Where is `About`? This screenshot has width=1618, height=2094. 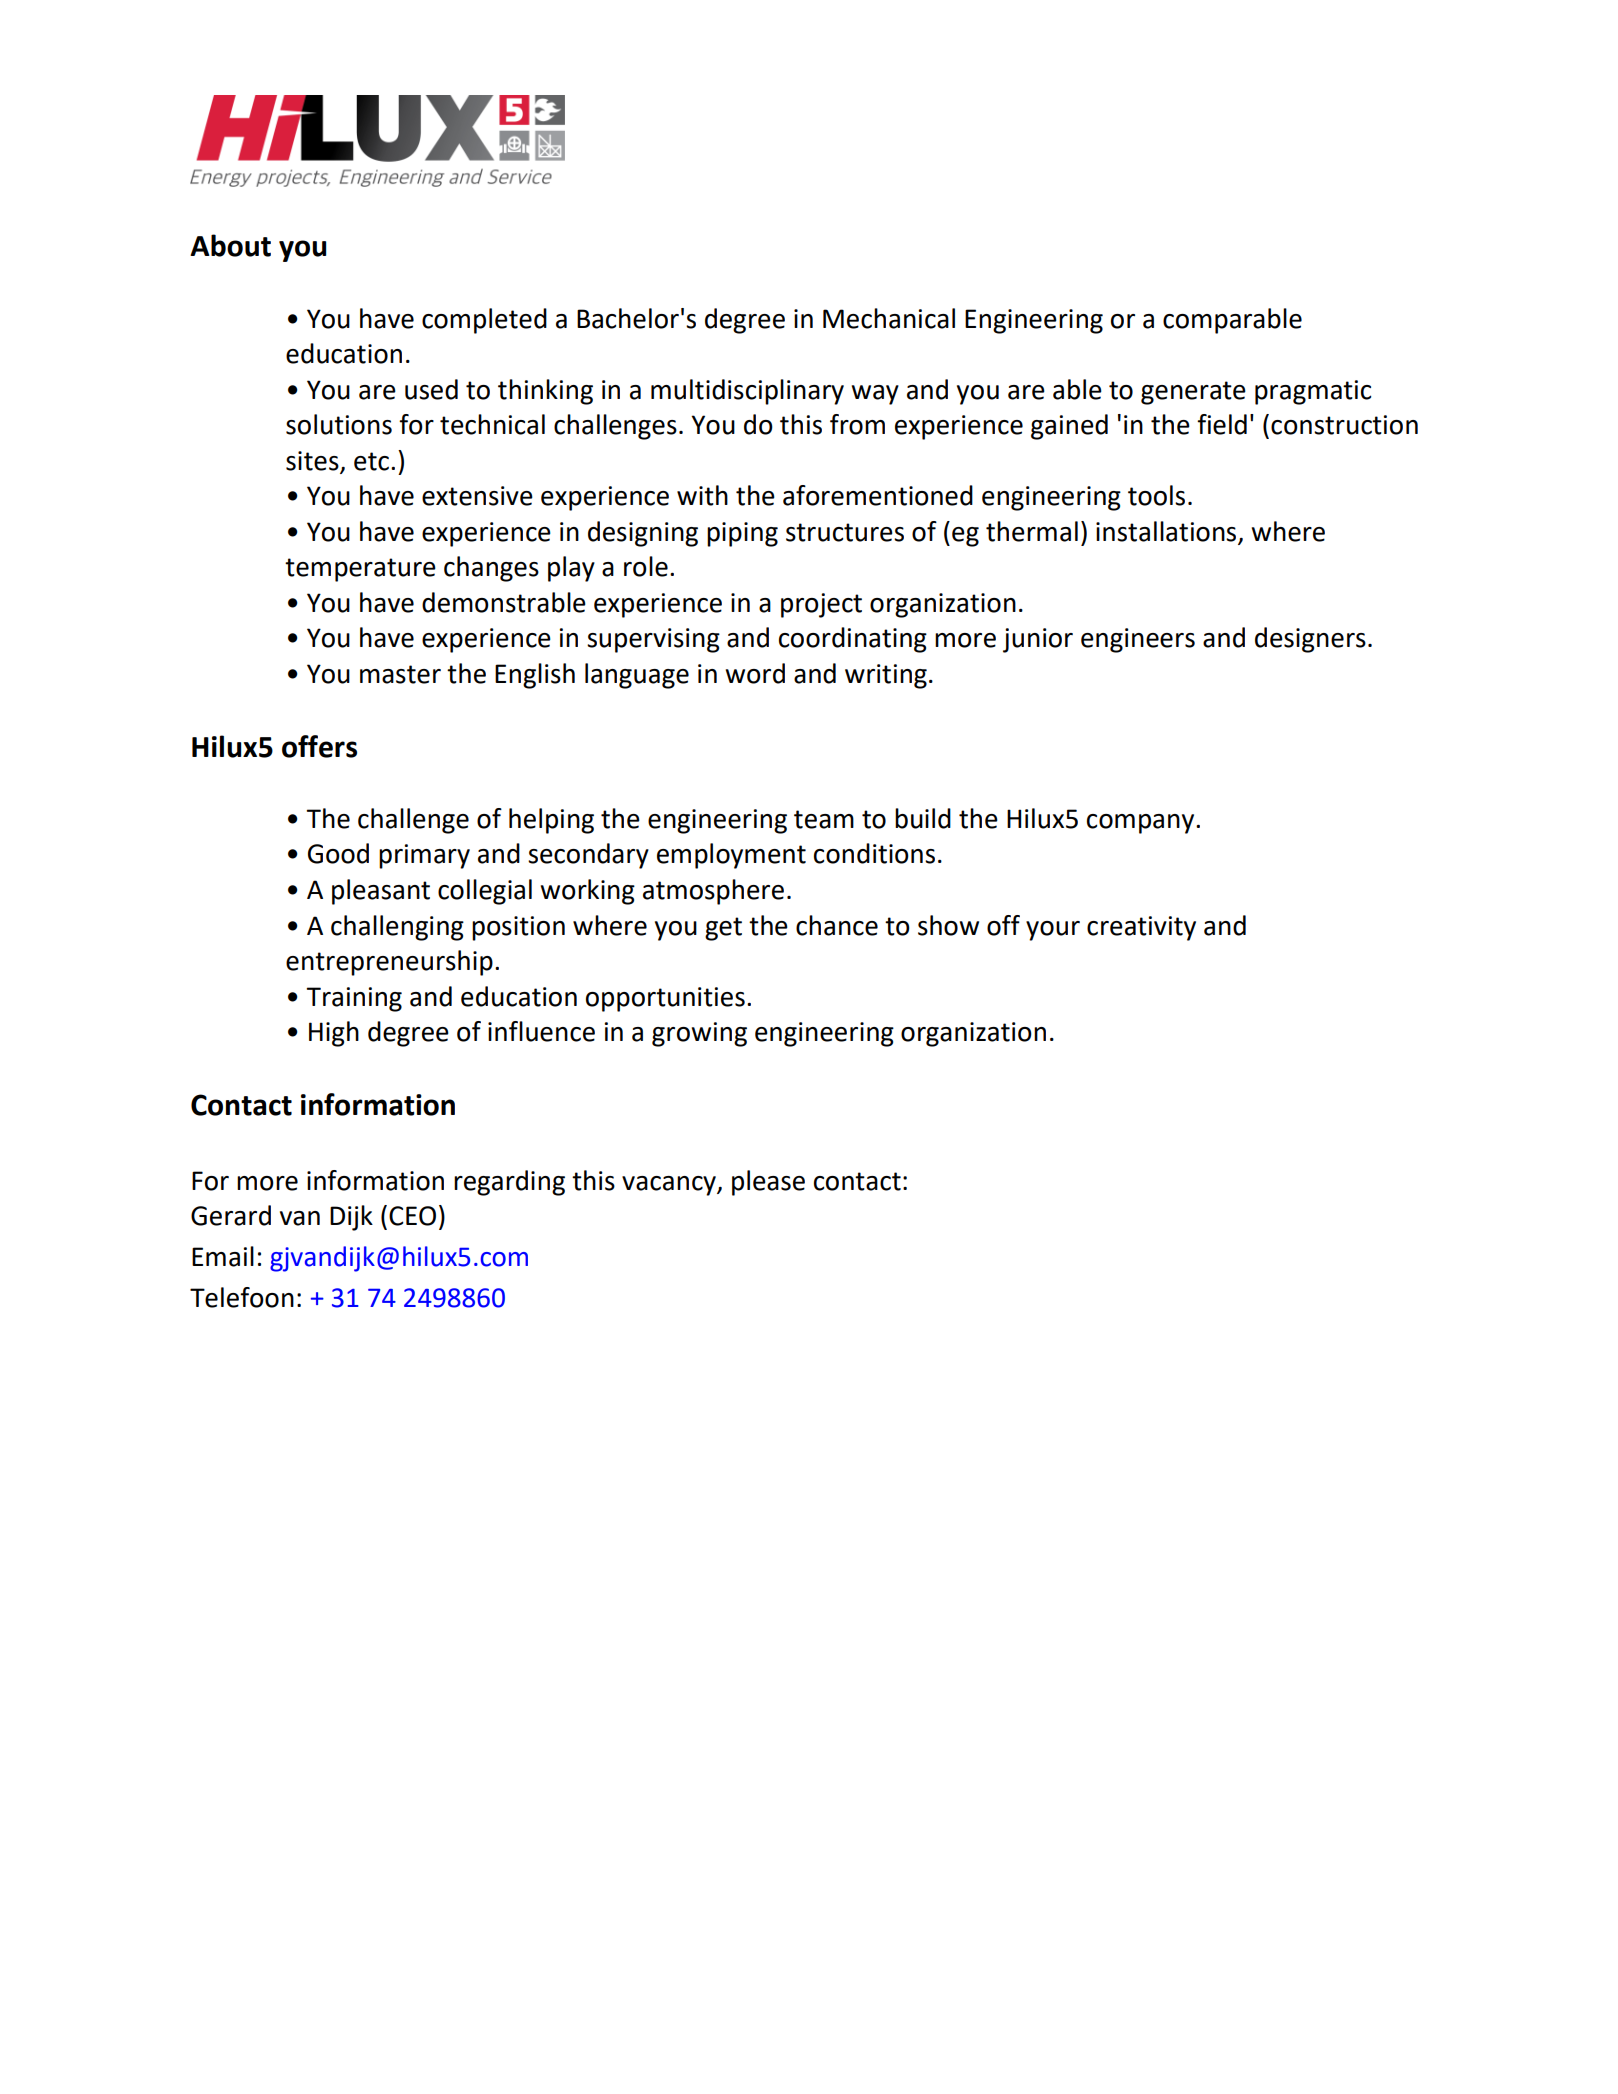
About is located at coordinates (230, 245).
